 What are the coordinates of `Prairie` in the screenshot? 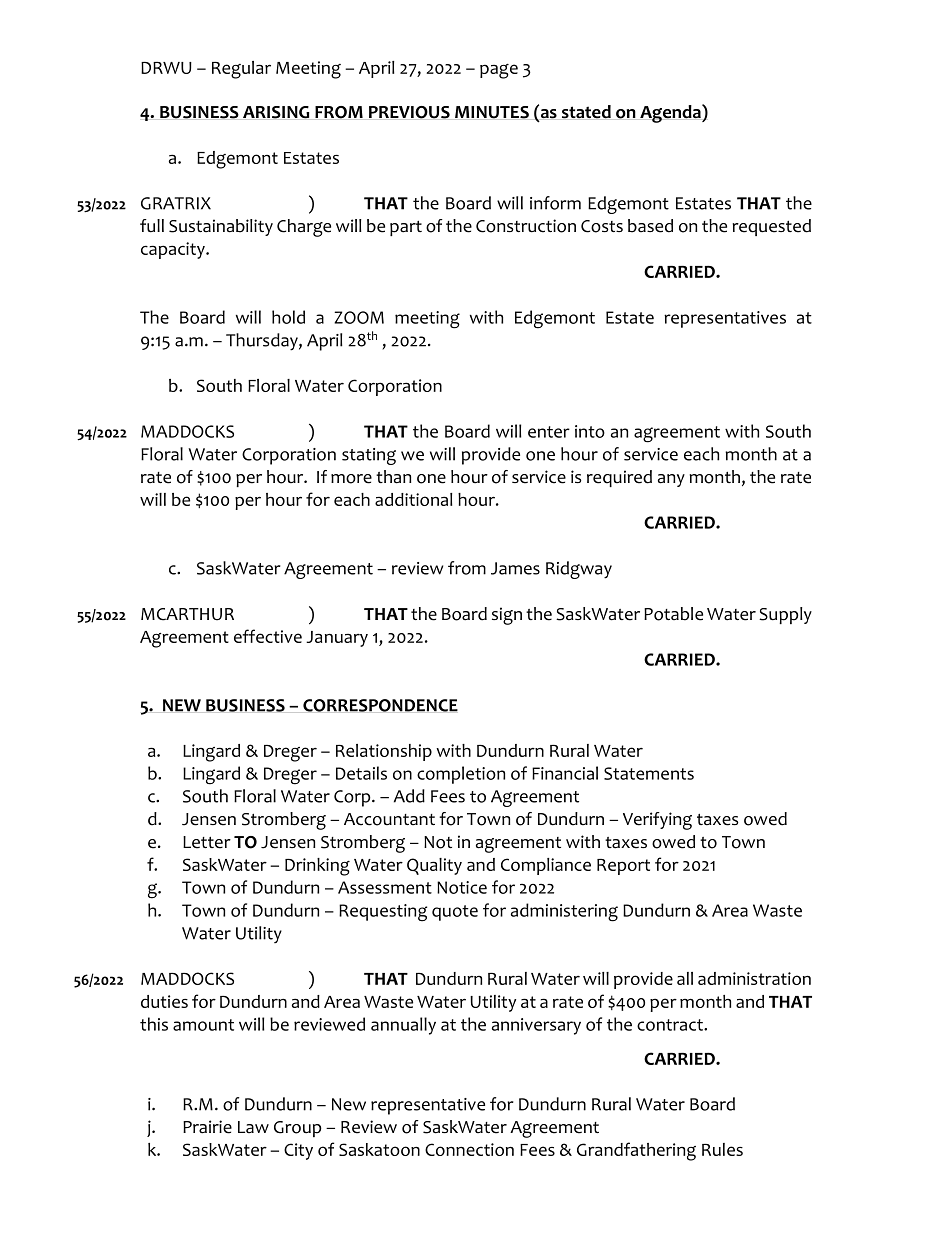 It's located at (207, 1127).
